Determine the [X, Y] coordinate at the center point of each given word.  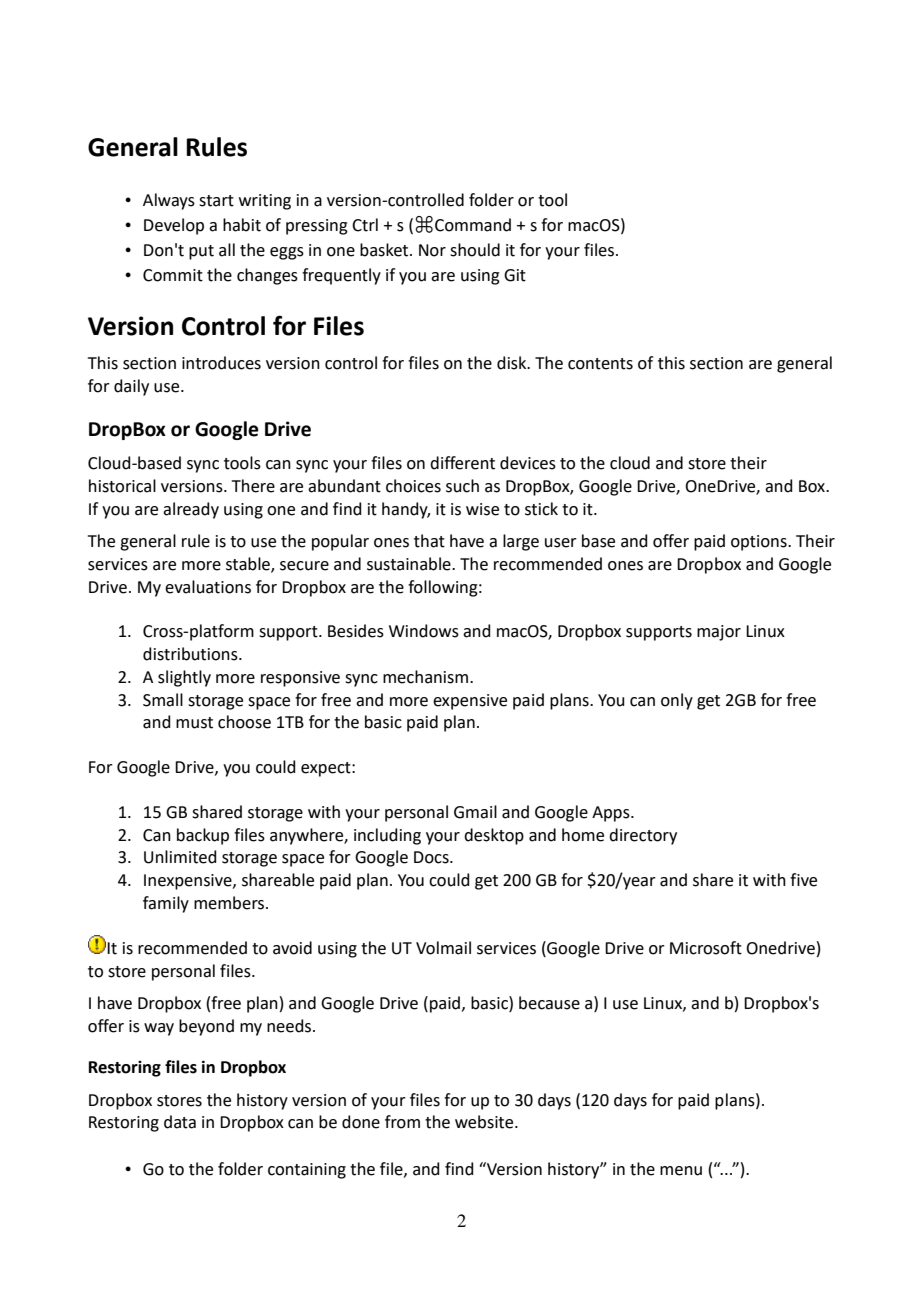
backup [203, 836]
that [429, 541]
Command [473, 225]
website [485, 1122]
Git [515, 275]
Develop [174, 226]
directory [643, 836]
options [760, 543]
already [191, 510]
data [180, 1122]
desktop [494, 836]
